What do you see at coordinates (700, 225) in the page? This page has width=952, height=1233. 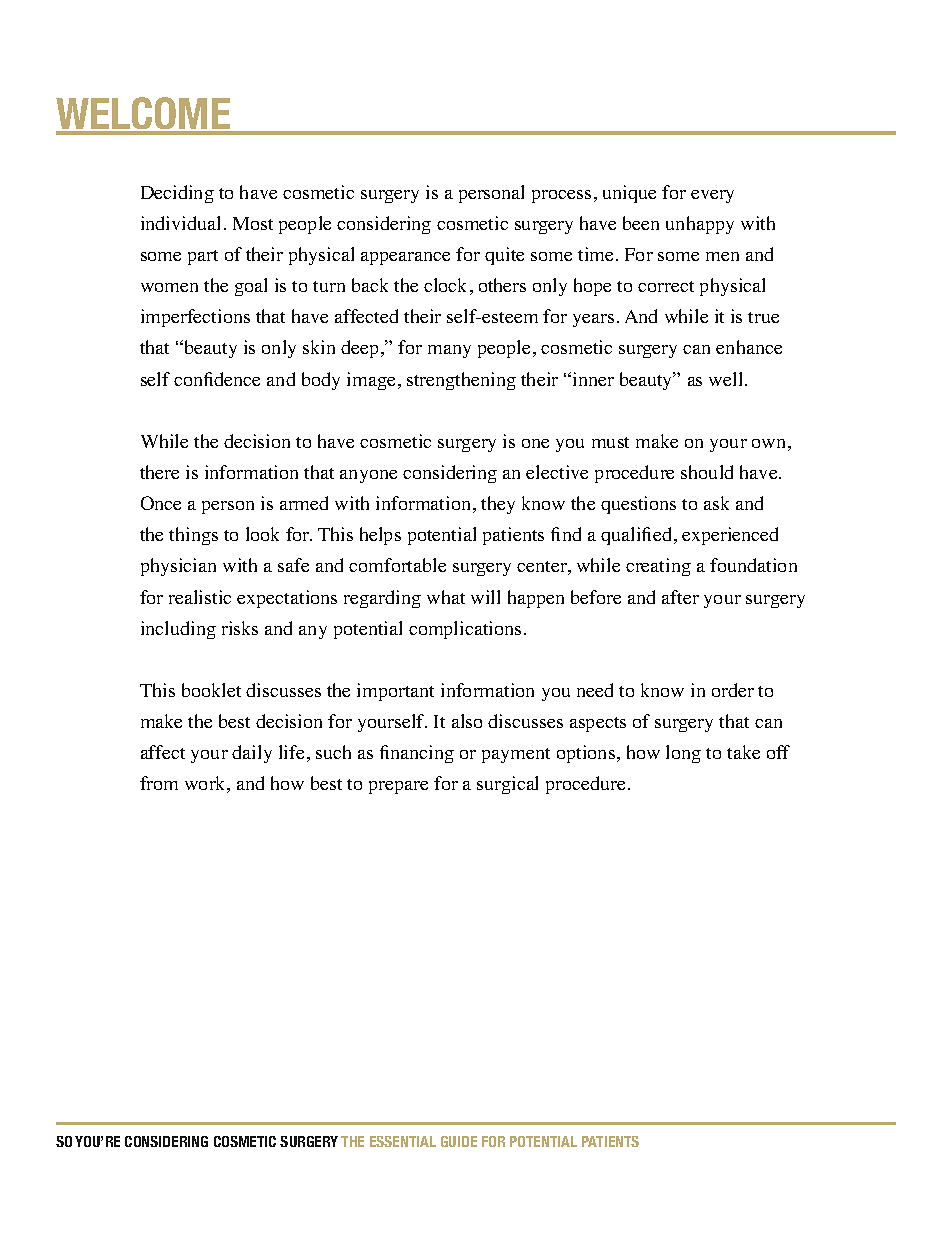 I see `unhappy` at bounding box center [700, 225].
